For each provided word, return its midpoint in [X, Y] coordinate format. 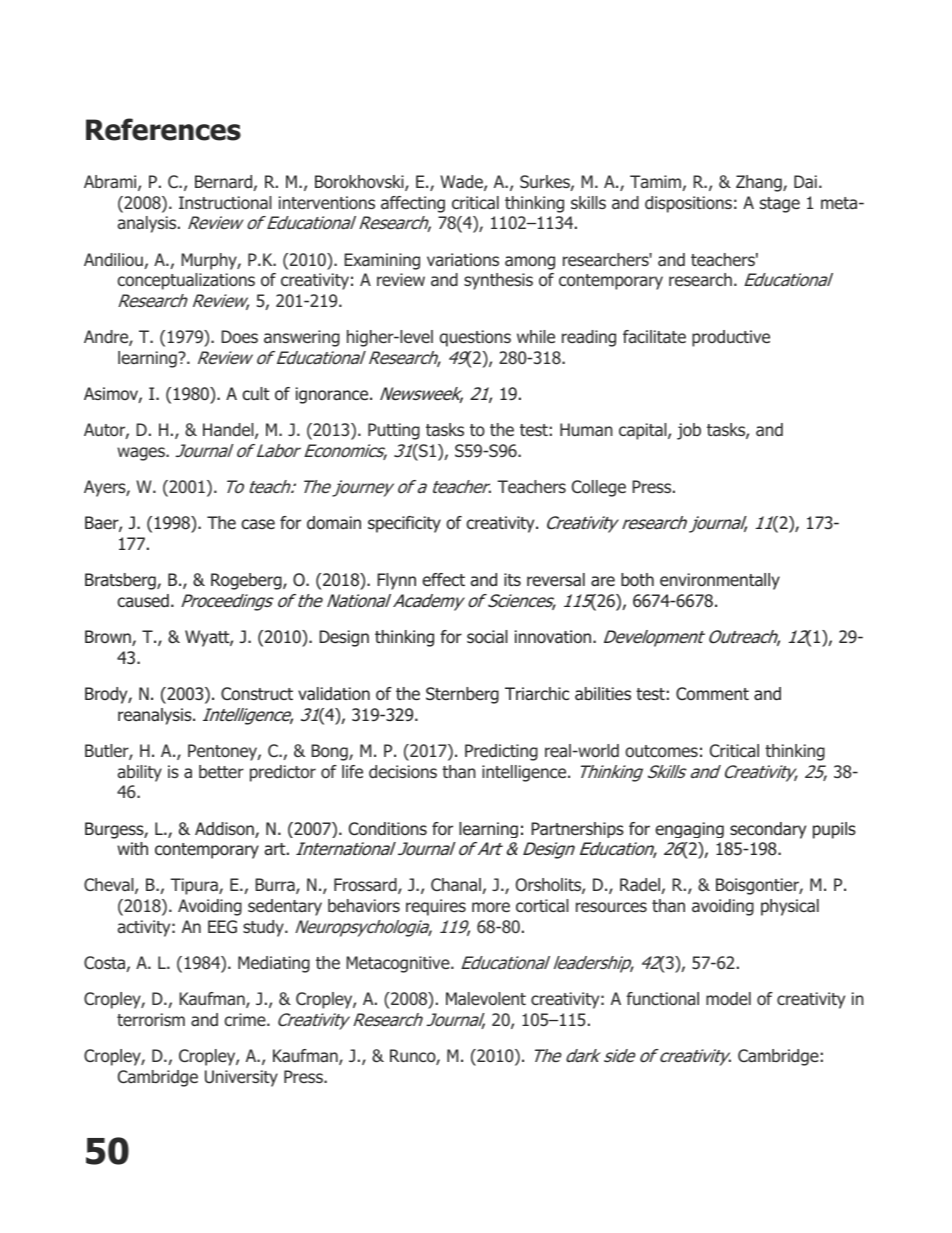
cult [255, 393]
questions [475, 338]
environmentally [720, 581]
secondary [768, 830]
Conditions [388, 829]
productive [731, 338]
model [728, 998]
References [163, 129]
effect [443, 579]
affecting [413, 204]
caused [143, 601]
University [241, 1078]
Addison [225, 830]
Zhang [760, 183]
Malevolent [486, 998]
